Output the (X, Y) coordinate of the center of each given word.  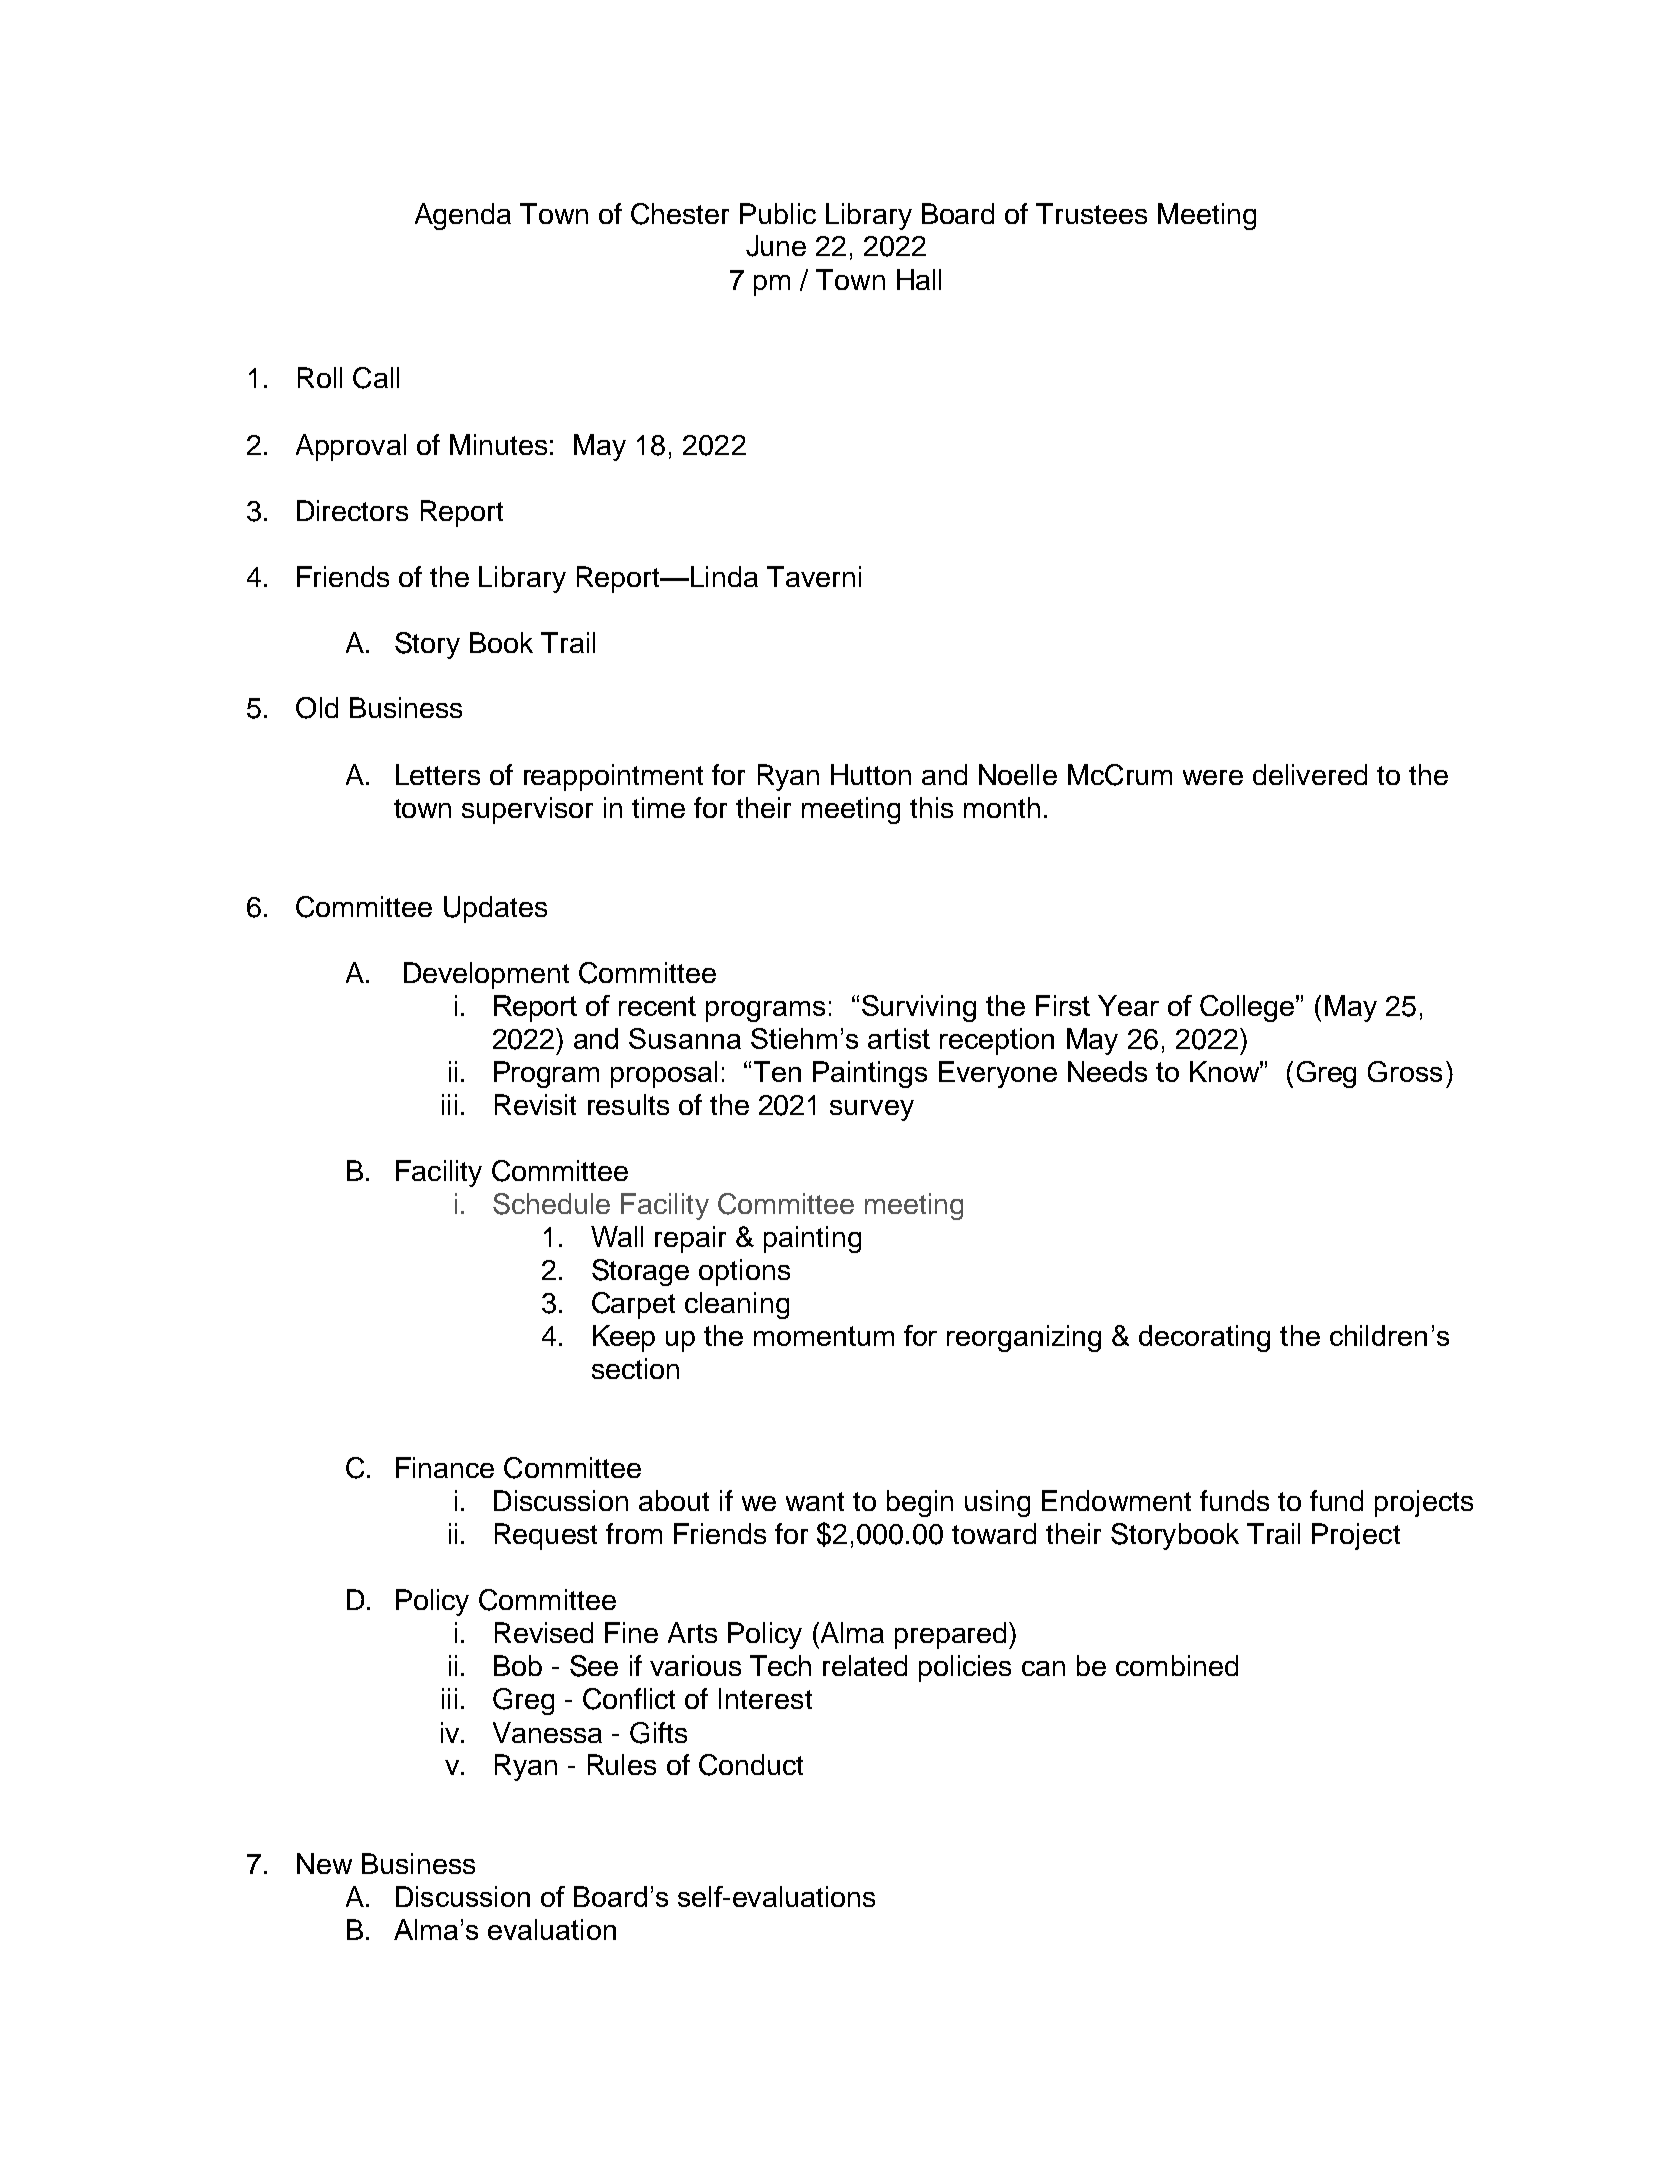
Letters (438, 774)
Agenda (463, 216)
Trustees (1091, 213)
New (324, 1863)
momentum (824, 1336)
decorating (1204, 1338)
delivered (1310, 774)
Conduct (751, 1765)
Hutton (871, 774)
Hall (919, 279)
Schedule (551, 1204)
